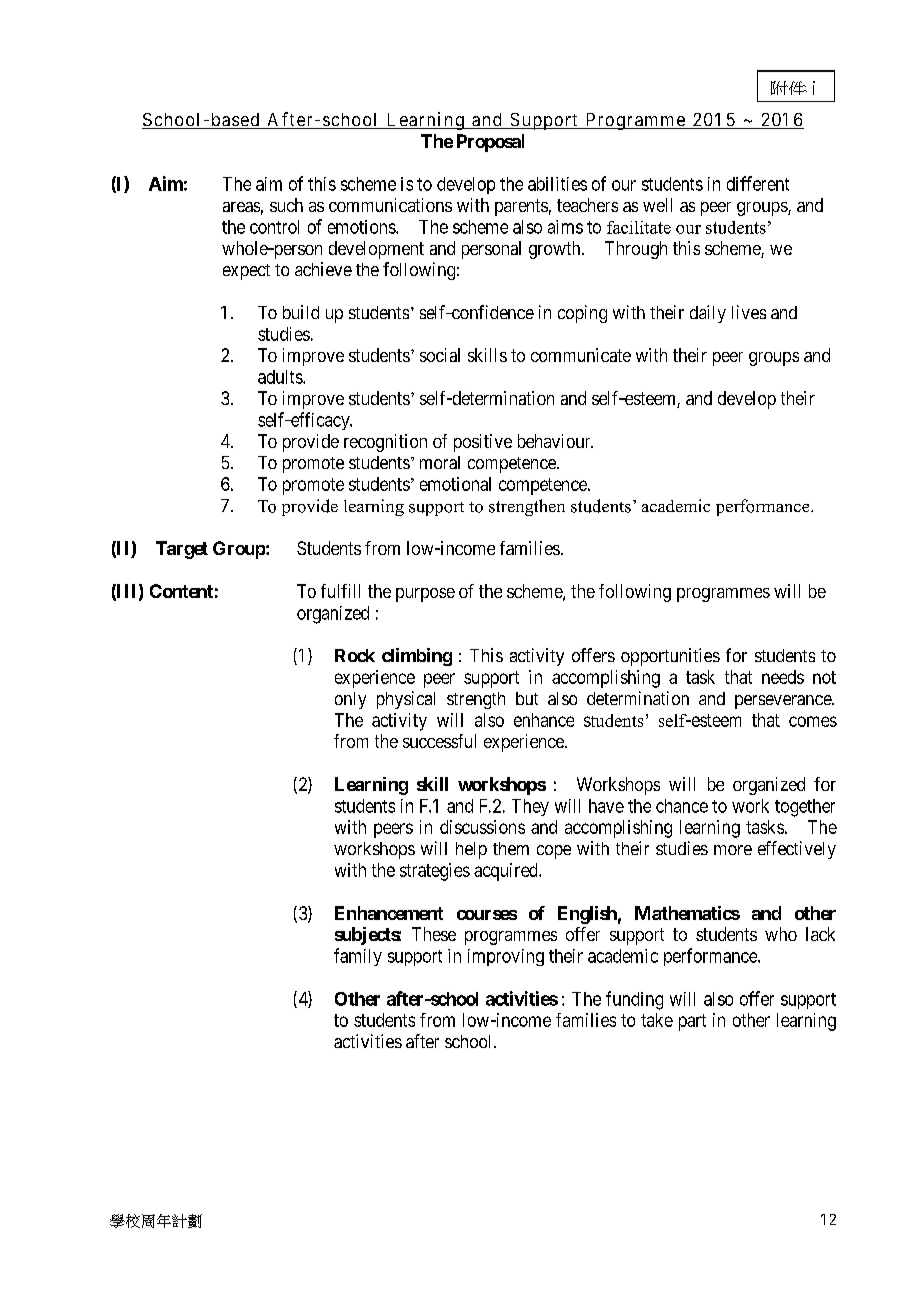 The image size is (924, 1308). I want to click on family, so click(358, 957).
